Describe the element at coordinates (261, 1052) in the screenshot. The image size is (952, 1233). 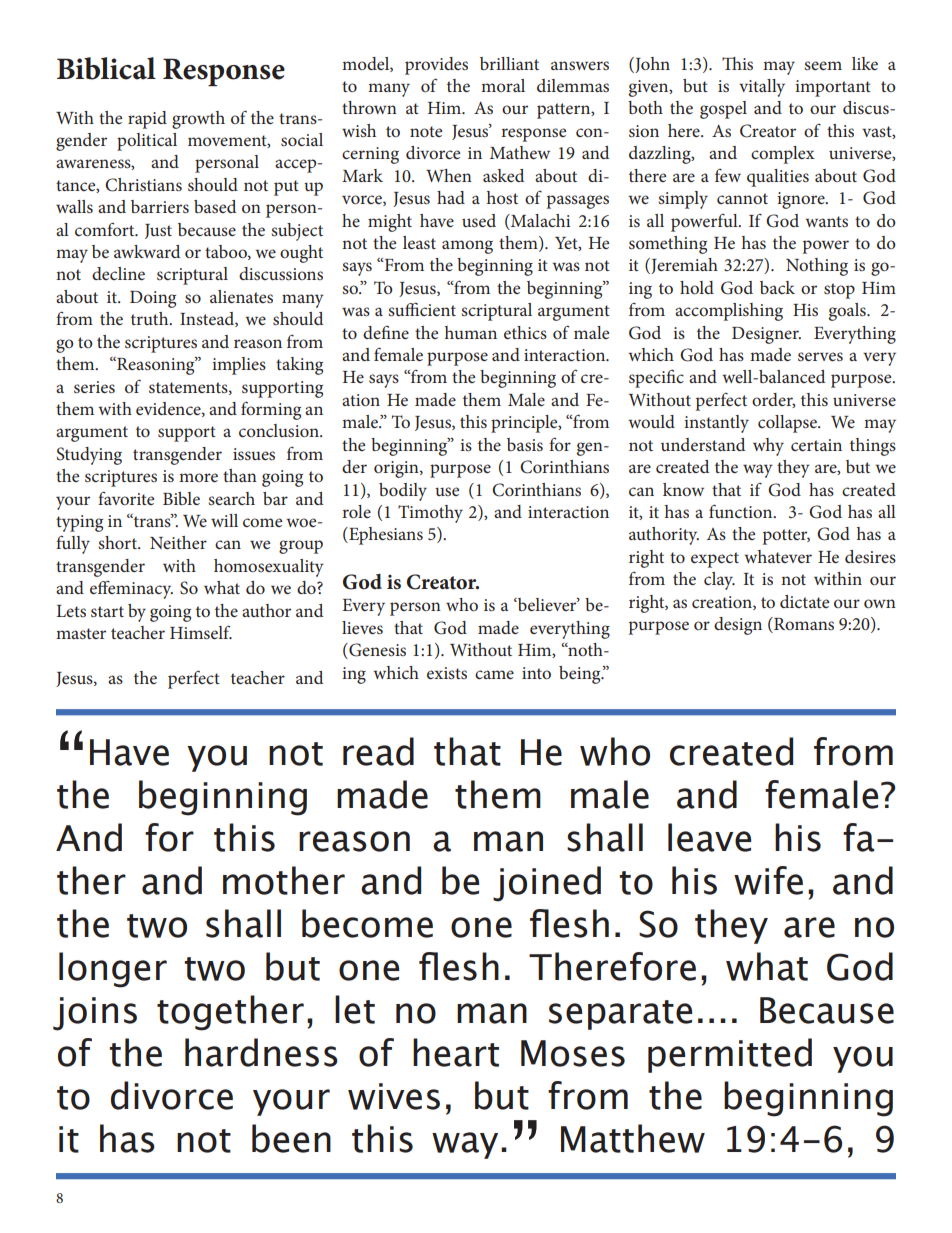
I see `hardness` at that location.
